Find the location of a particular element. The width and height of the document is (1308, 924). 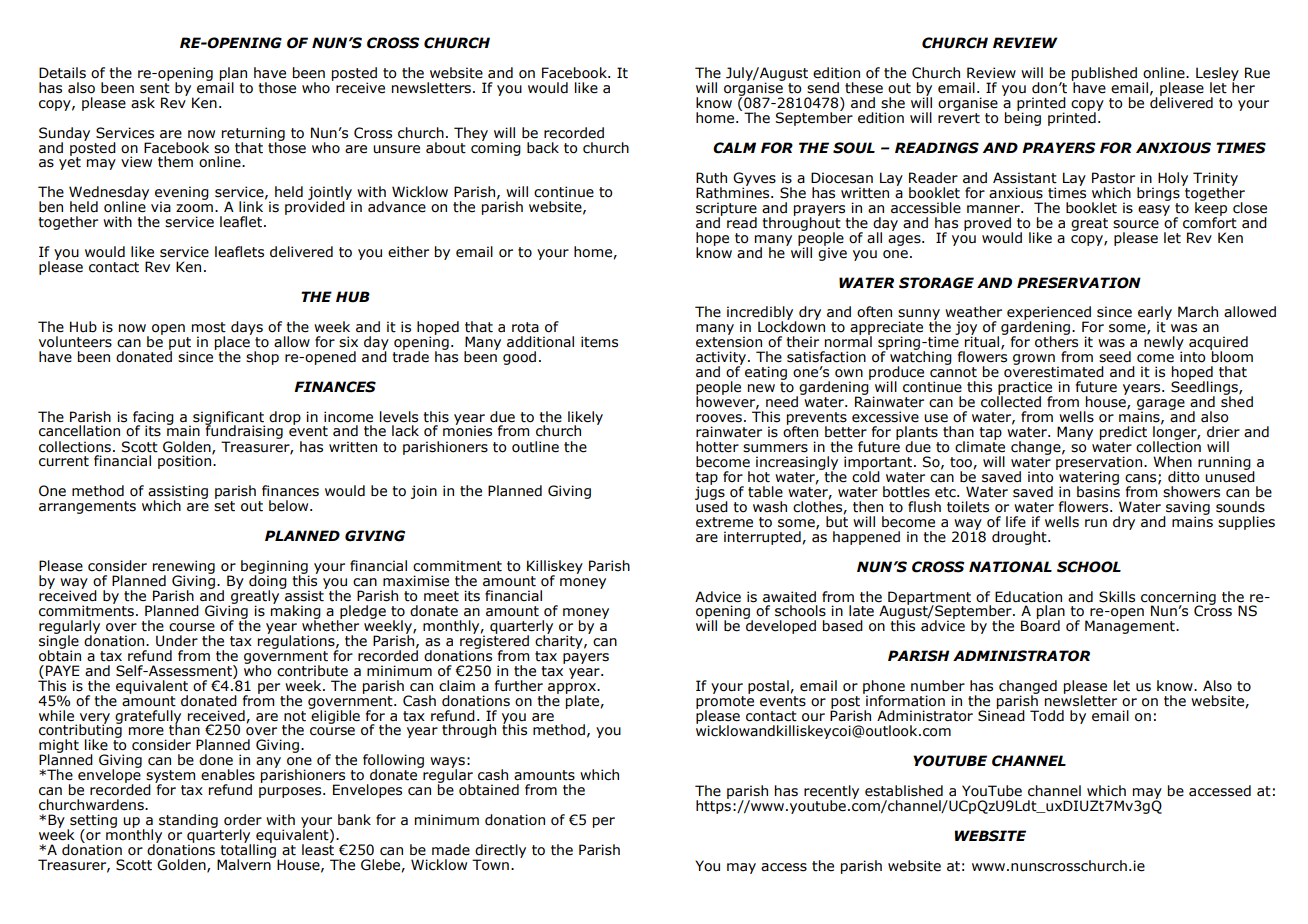

sent is located at coordinates (155, 87).
